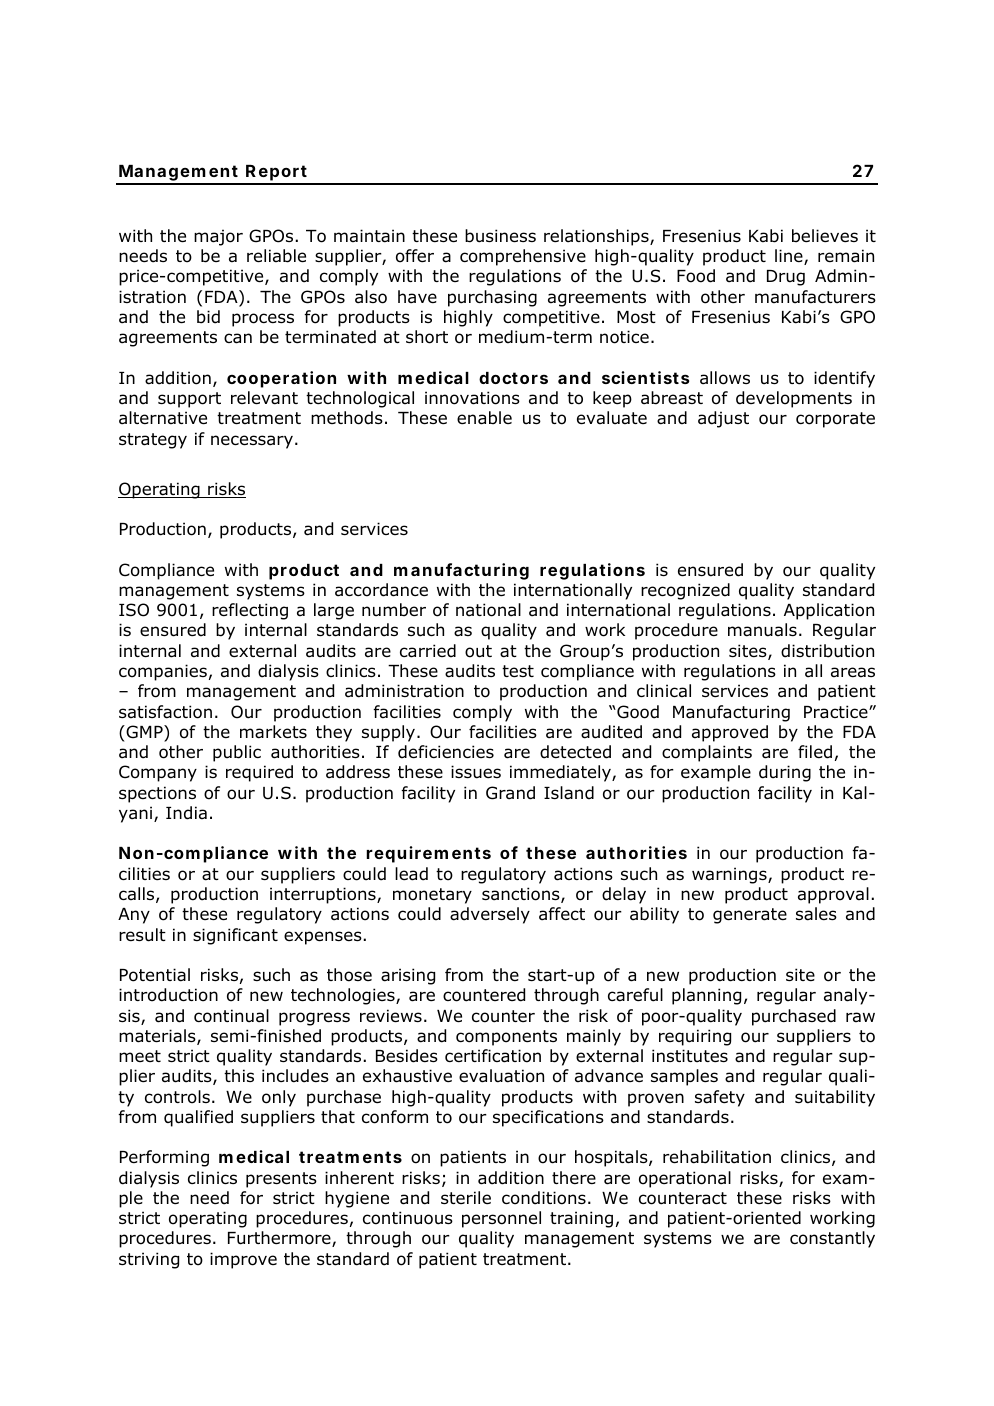 The height and width of the image is (1406, 994). What do you see at coordinates (730, 733) in the image?
I see `approved` at bounding box center [730, 733].
